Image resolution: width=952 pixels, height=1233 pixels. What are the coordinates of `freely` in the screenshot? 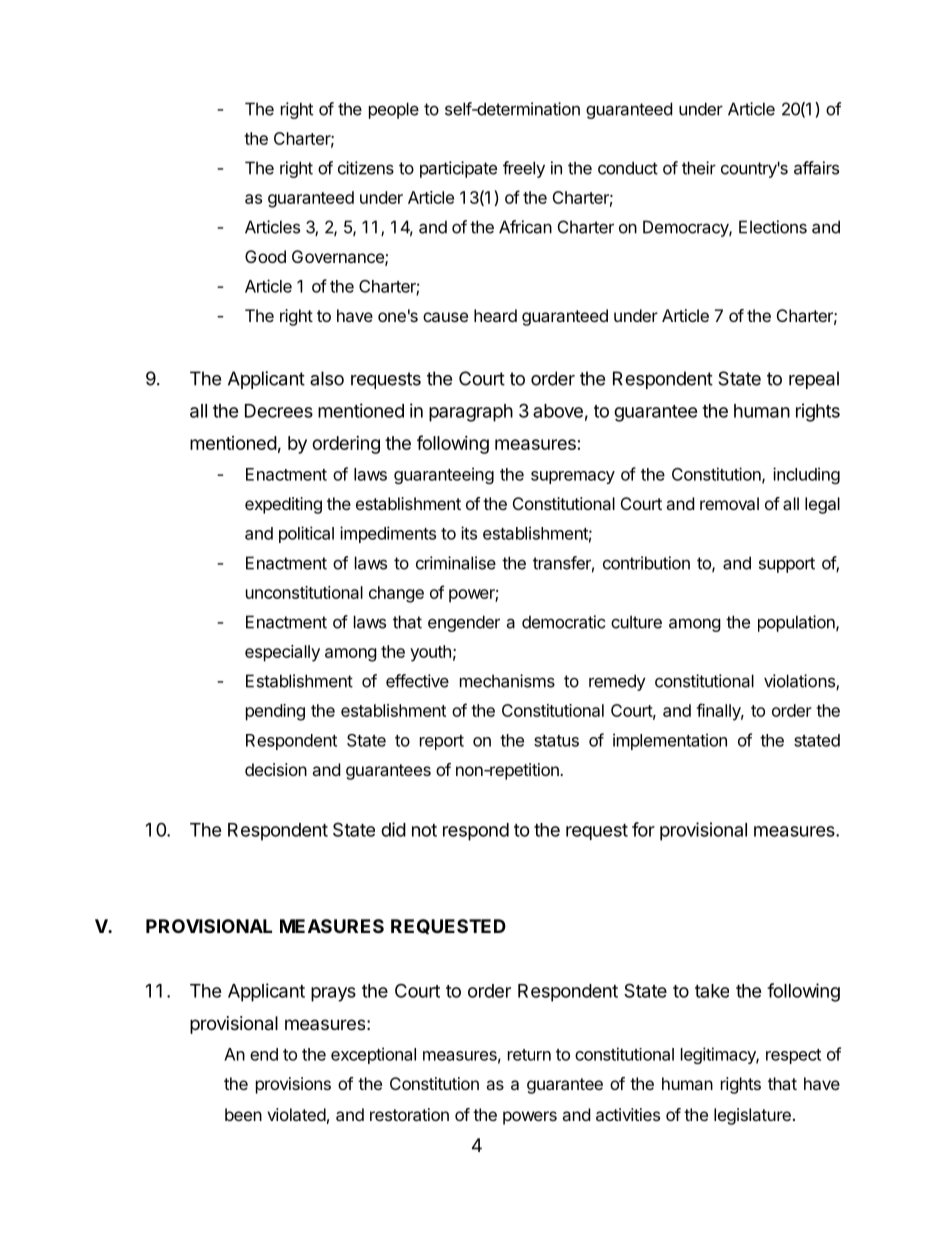 It's located at (524, 169).
